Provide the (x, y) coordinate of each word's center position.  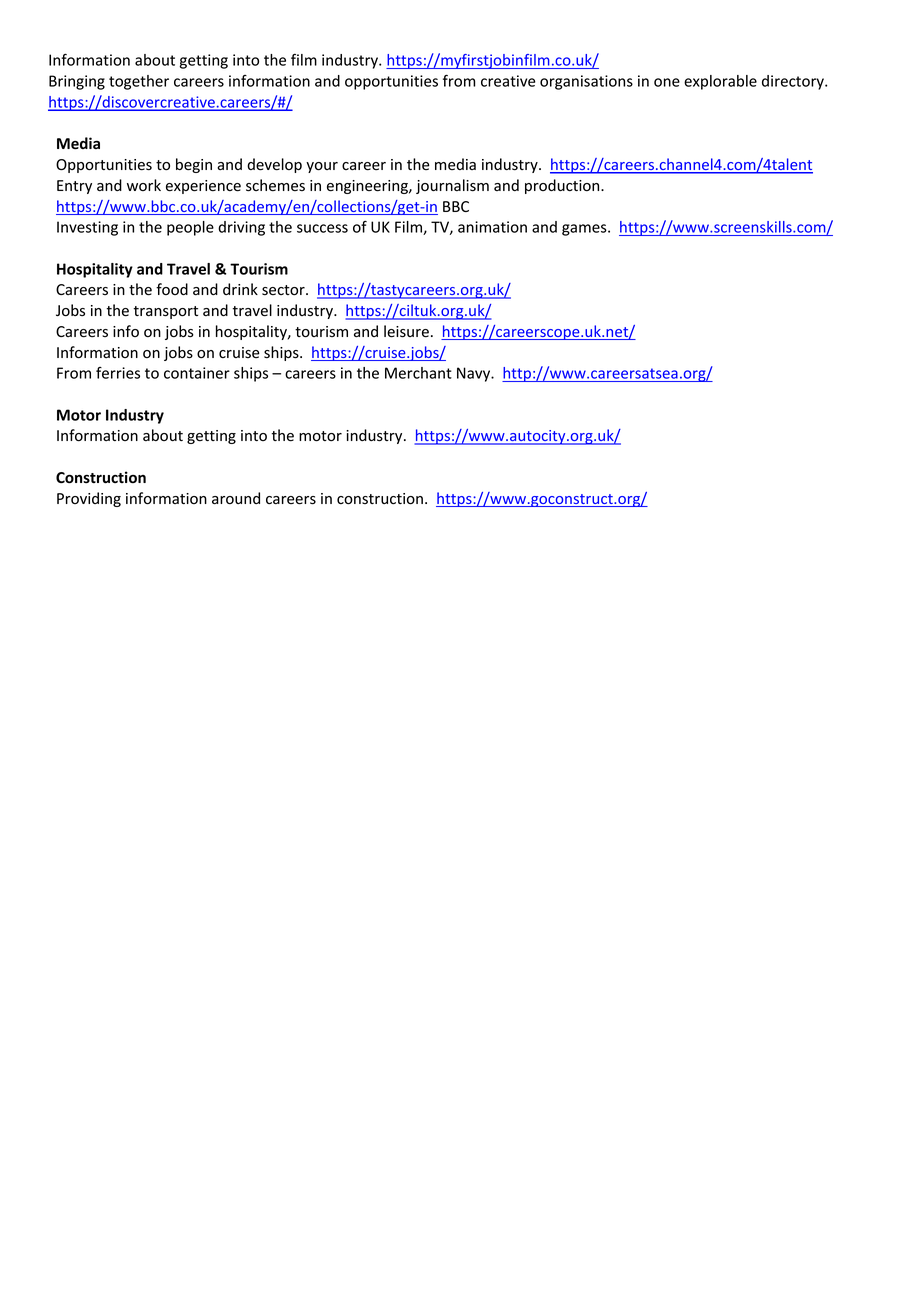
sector (284, 290)
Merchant (418, 373)
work (144, 185)
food (172, 289)
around (236, 498)
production (563, 186)
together (139, 82)
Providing (89, 499)
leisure (406, 331)
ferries (118, 373)
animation (492, 227)
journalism (452, 186)
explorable (720, 82)
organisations (586, 82)
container (197, 373)
